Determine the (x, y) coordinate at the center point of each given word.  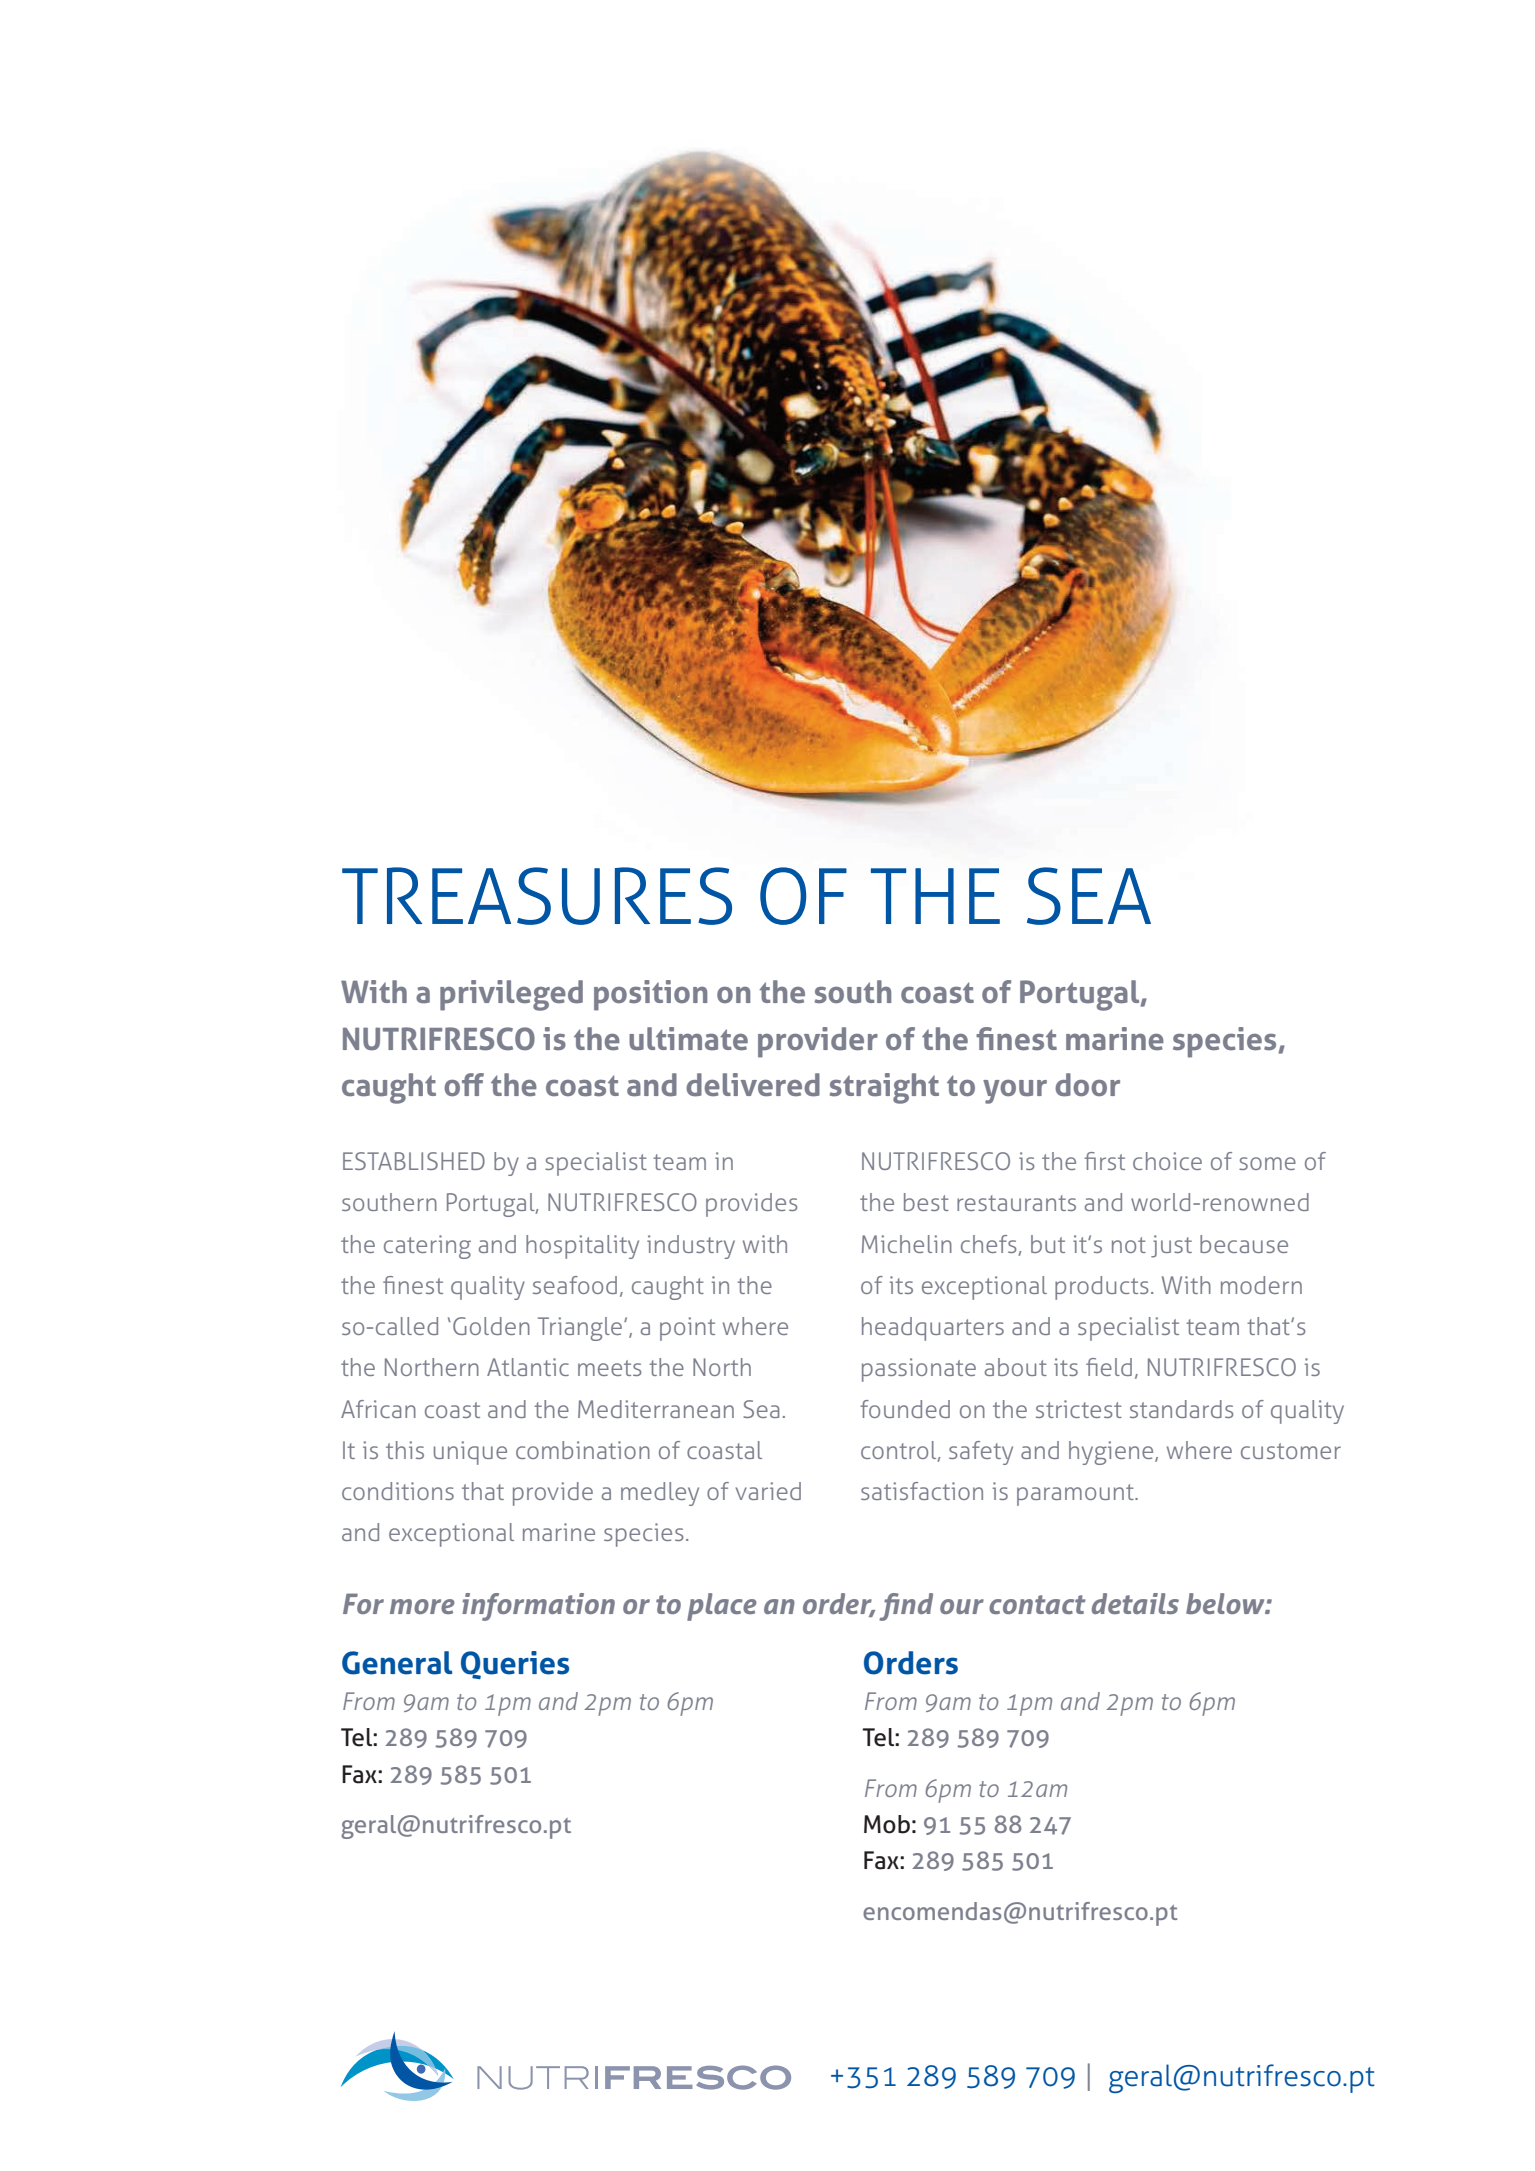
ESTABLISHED (414, 1161)
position (650, 995)
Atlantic (528, 1367)
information (538, 1607)
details (1135, 1603)
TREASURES (537, 896)
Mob (887, 1824)
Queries (515, 1665)
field (1109, 1367)
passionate (919, 1370)
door (1087, 1085)
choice (1167, 1161)
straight (884, 1088)
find (906, 1607)
